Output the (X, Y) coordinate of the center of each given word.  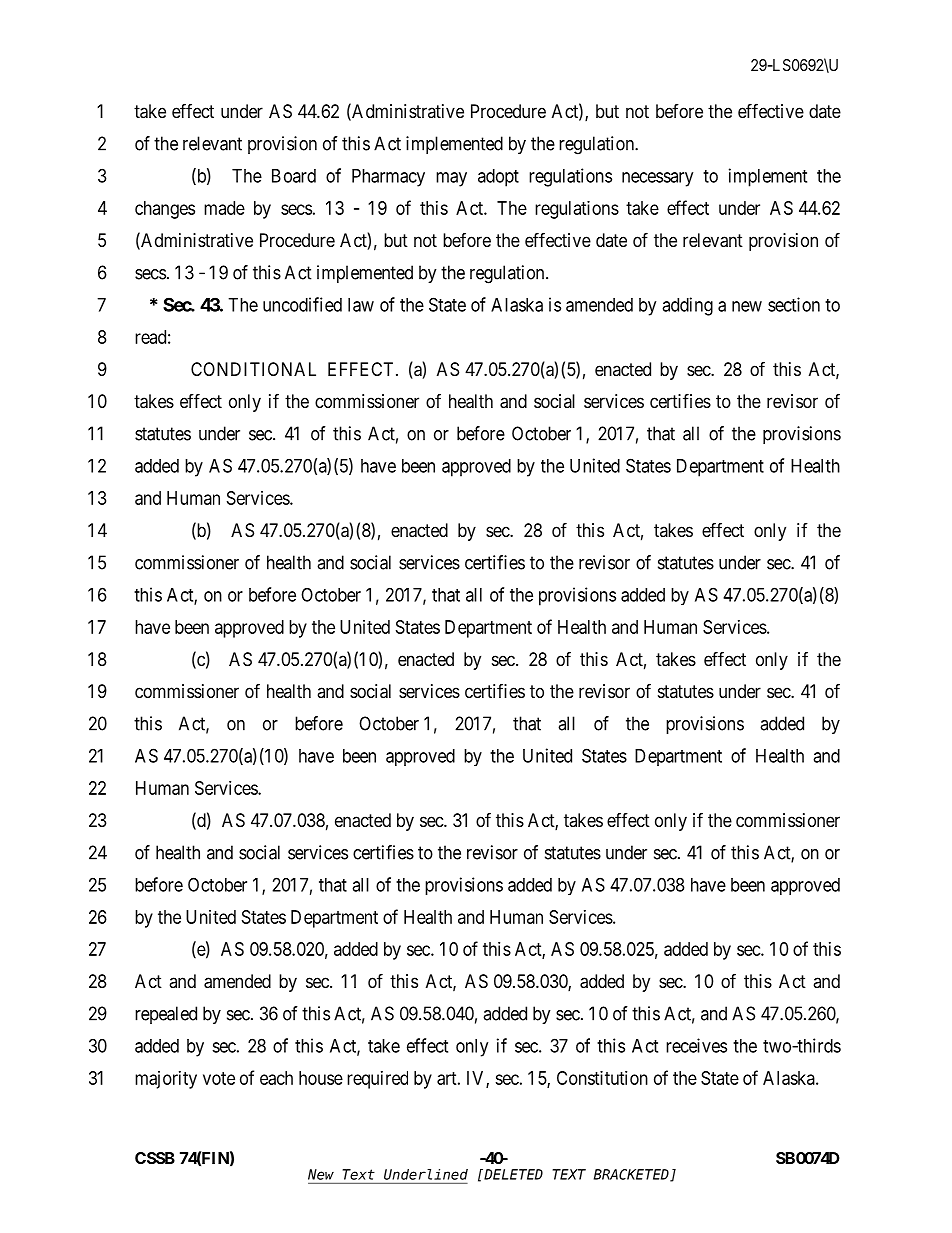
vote (219, 1078)
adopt (498, 178)
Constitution (602, 1078)
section (794, 304)
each (276, 1078)
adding (687, 306)
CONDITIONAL (253, 369)
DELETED (512, 1174)
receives (696, 1045)
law (361, 305)
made (224, 208)
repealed (166, 1015)
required (377, 1080)
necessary (657, 179)
